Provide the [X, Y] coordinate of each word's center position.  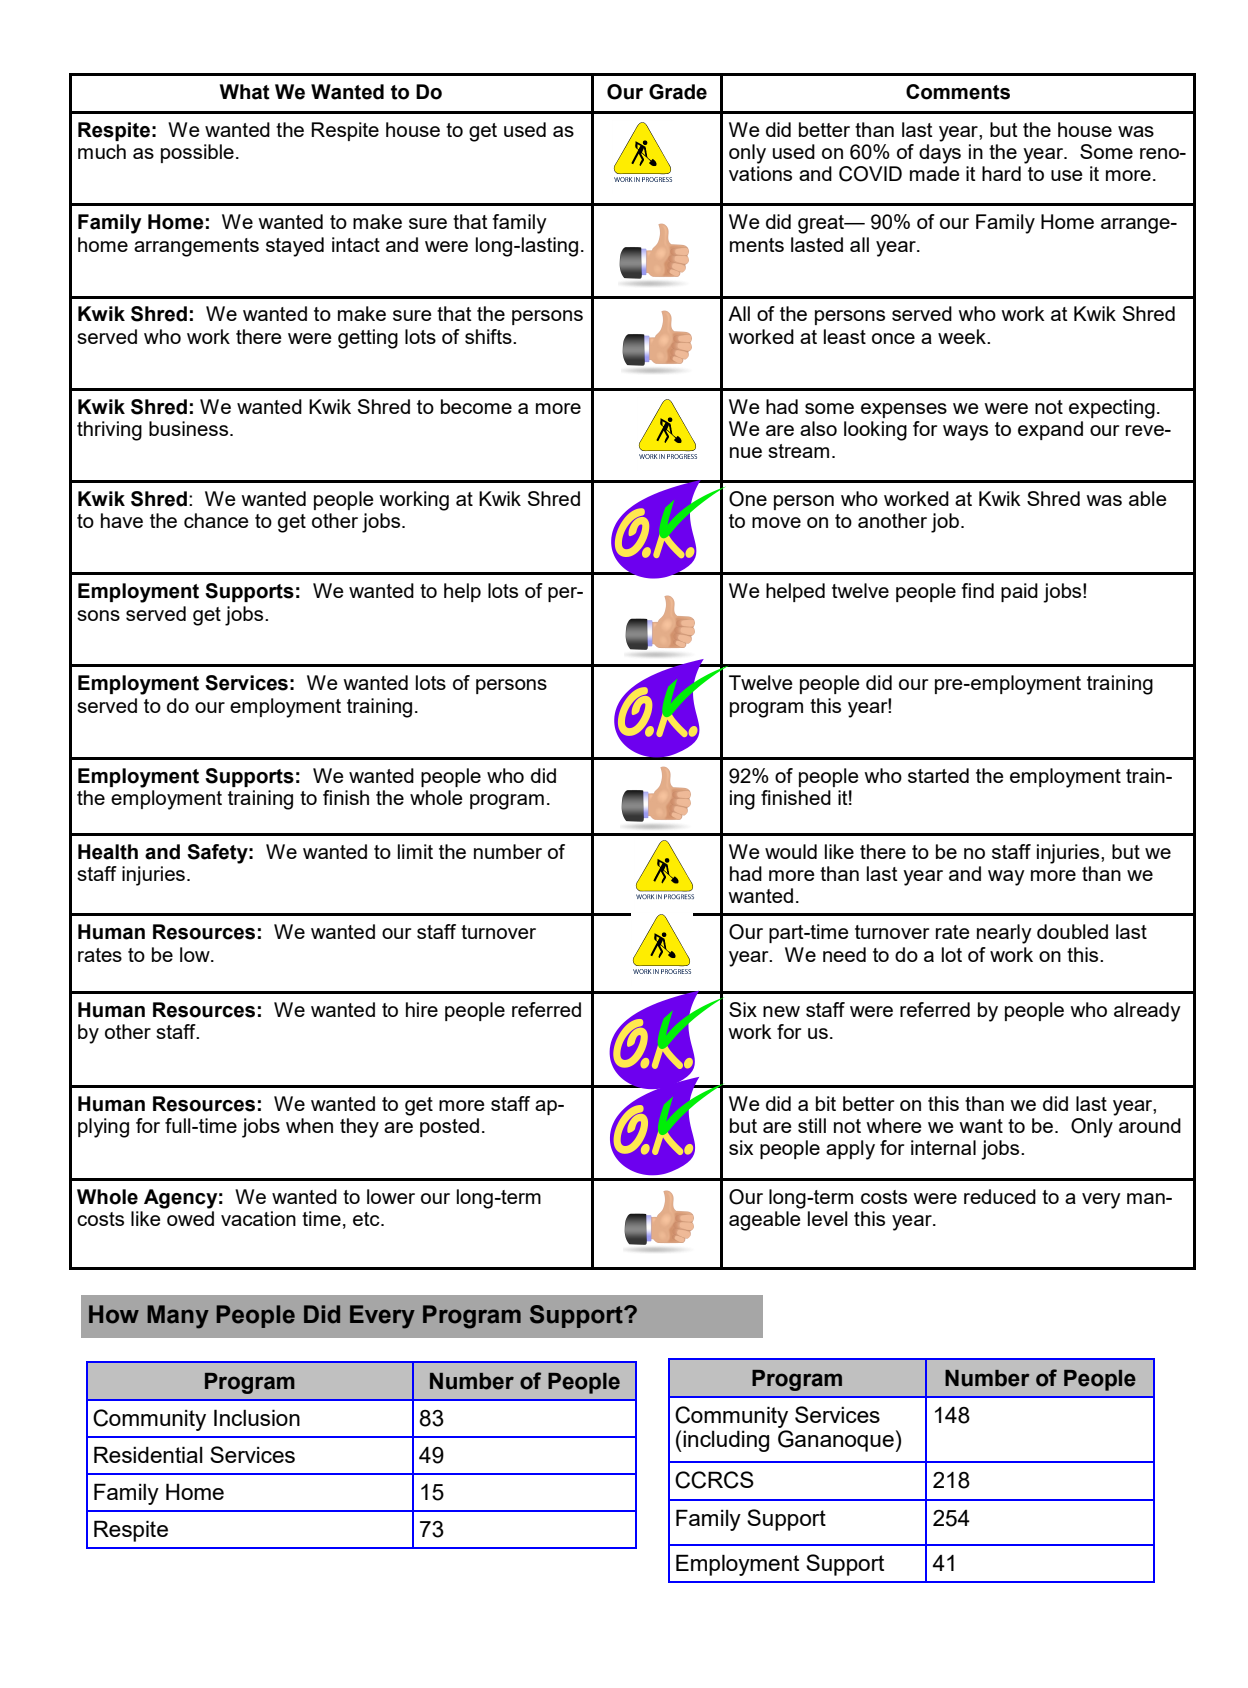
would [791, 851]
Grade [678, 92]
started [938, 775]
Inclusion [257, 1417]
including [725, 1441]
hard [1001, 173]
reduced [1000, 1196]
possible [197, 153]
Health [108, 852]
